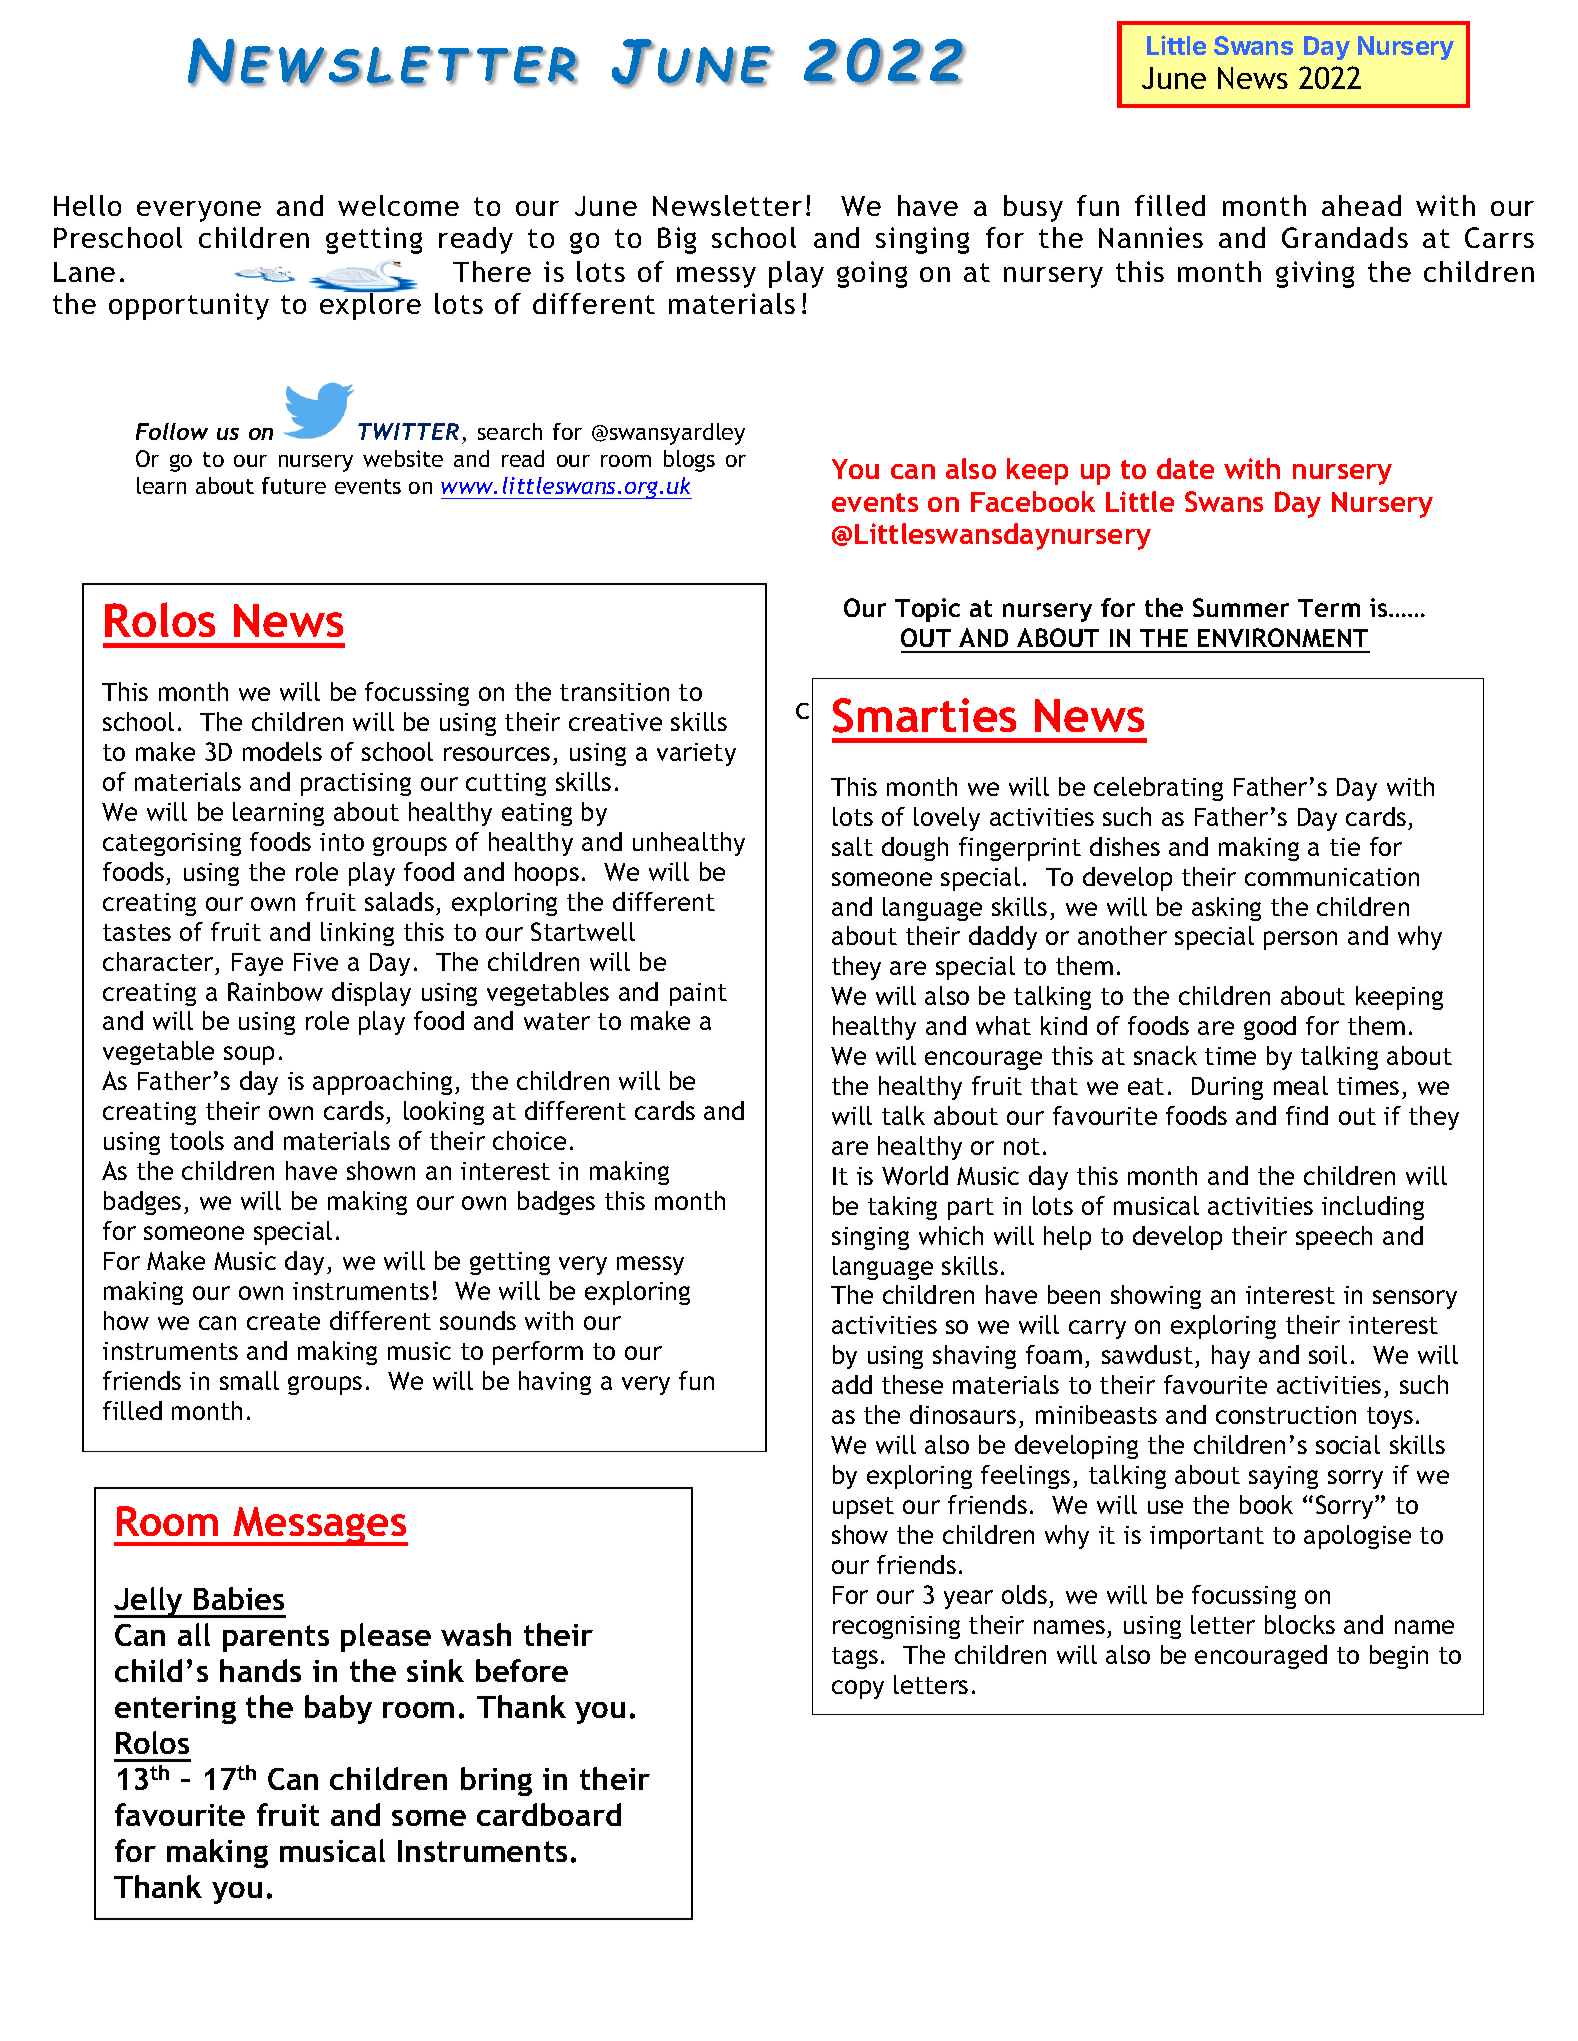 This screenshot has width=1578, height=2041. What do you see at coordinates (1334, 1238) in the screenshot?
I see `speech` at bounding box center [1334, 1238].
